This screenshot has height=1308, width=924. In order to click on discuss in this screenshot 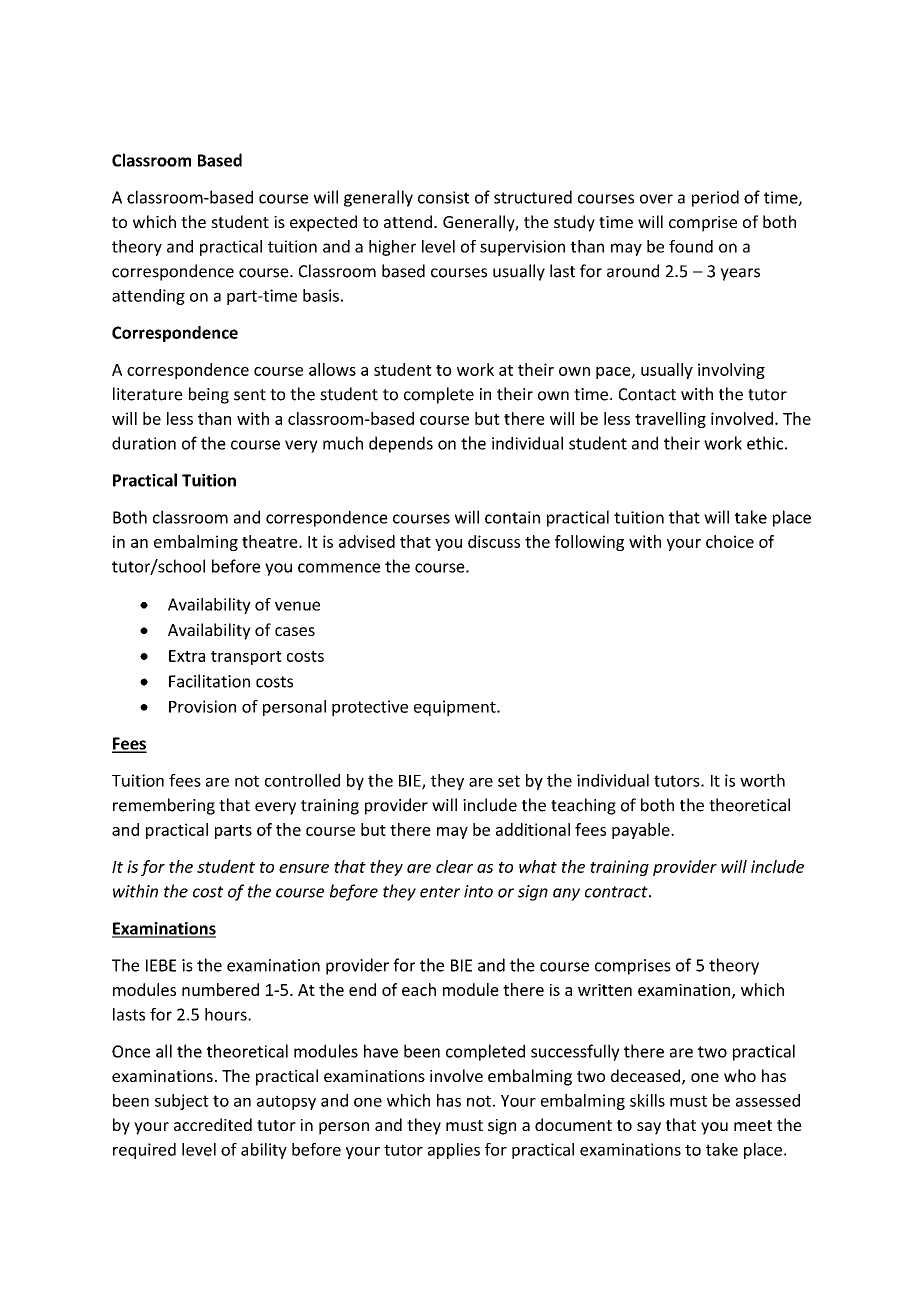, I will do `click(494, 541)`.
